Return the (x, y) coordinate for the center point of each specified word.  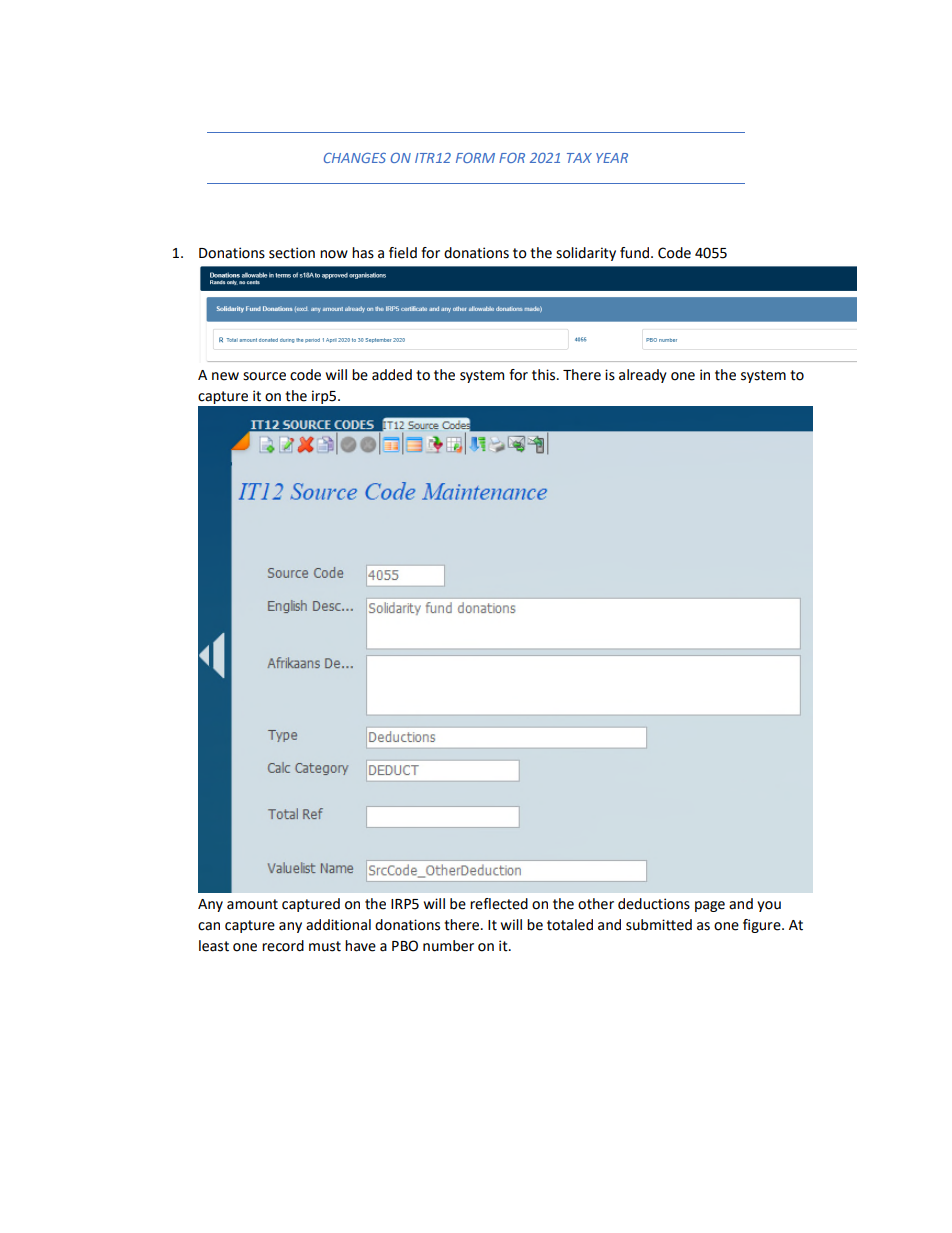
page (710, 906)
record (283, 946)
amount (252, 904)
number (448, 946)
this (543, 375)
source (264, 376)
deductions (654, 904)
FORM (475, 158)
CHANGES (355, 158)
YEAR (612, 158)
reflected (499, 904)
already (643, 376)
